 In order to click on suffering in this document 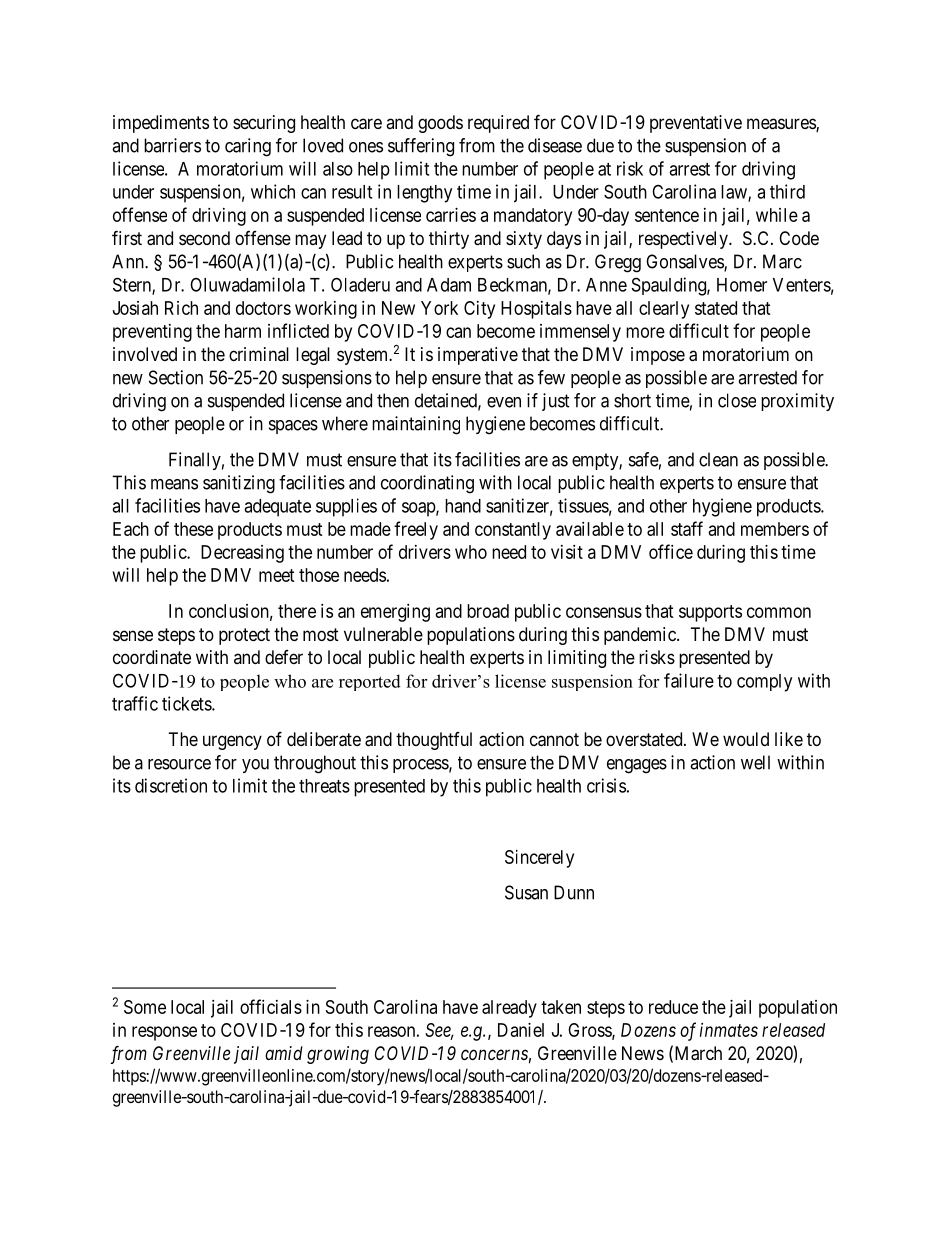, I will do `click(421, 147)`.
